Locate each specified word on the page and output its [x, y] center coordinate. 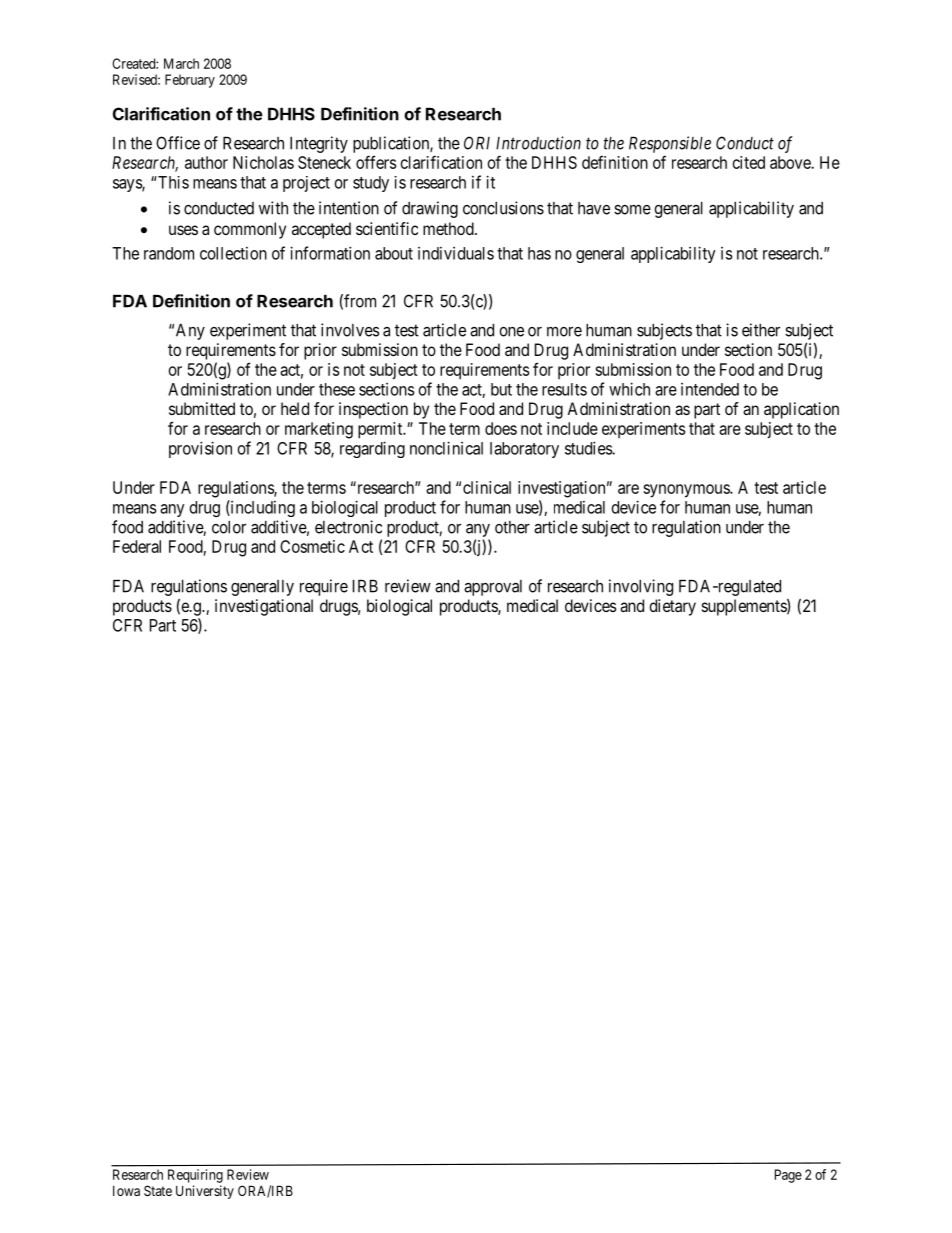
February [190, 81]
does [501, 428]
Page [788, 1176]
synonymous [687, 491]
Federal [137, 546]
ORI [477, 143]
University [205, 1192]
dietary [672, 607]
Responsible [670, 144]
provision [200, 449]
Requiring [195, 1176]
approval [493, 588]
